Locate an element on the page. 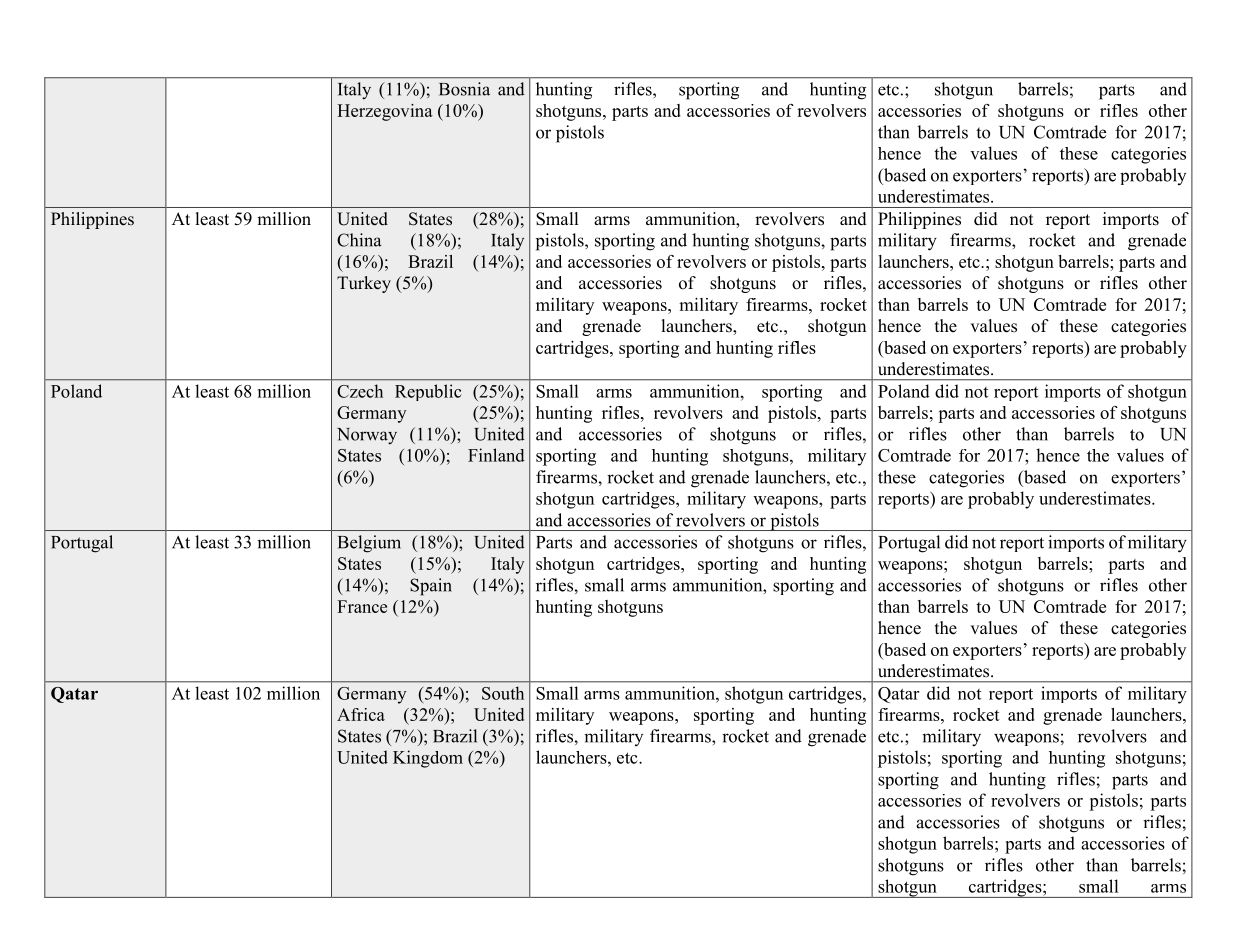 This image has width=1233, height=952. Herzegovina is located at coordinates (385, 112).
